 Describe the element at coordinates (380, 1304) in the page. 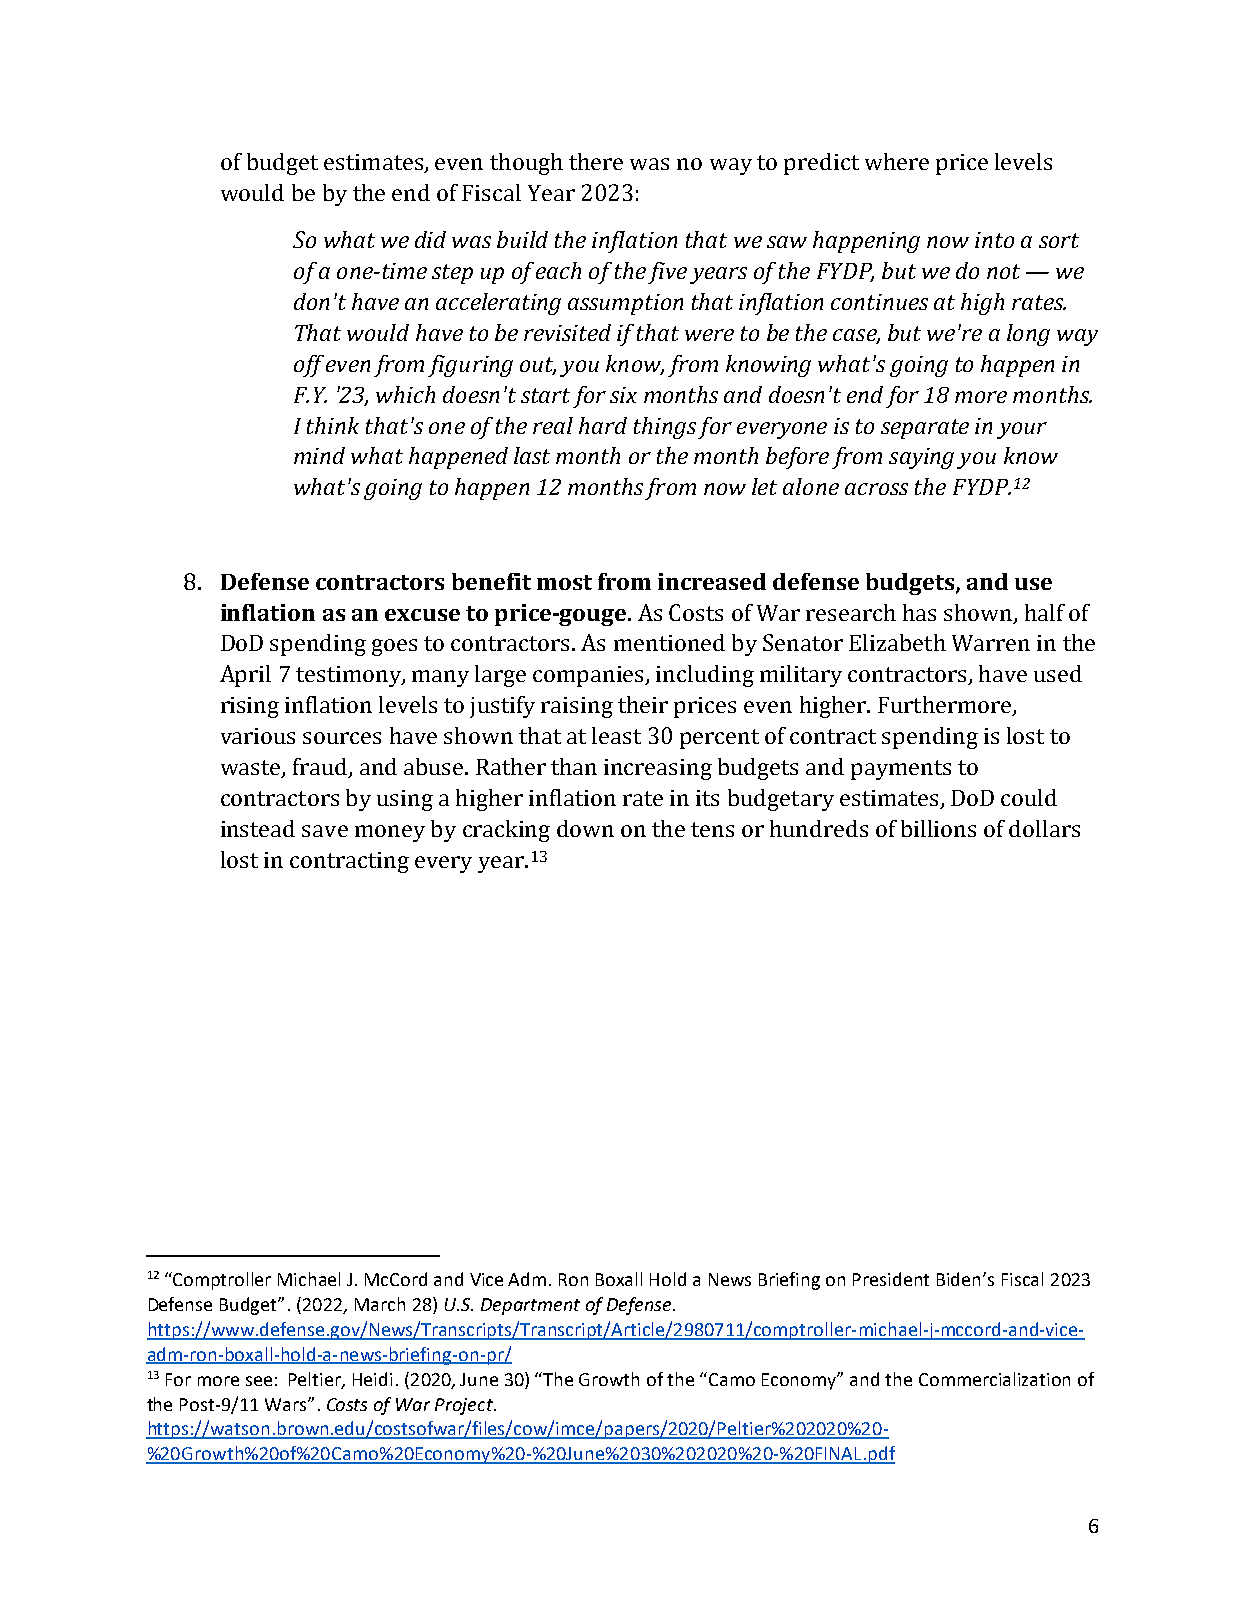

I see `March` at that location.
